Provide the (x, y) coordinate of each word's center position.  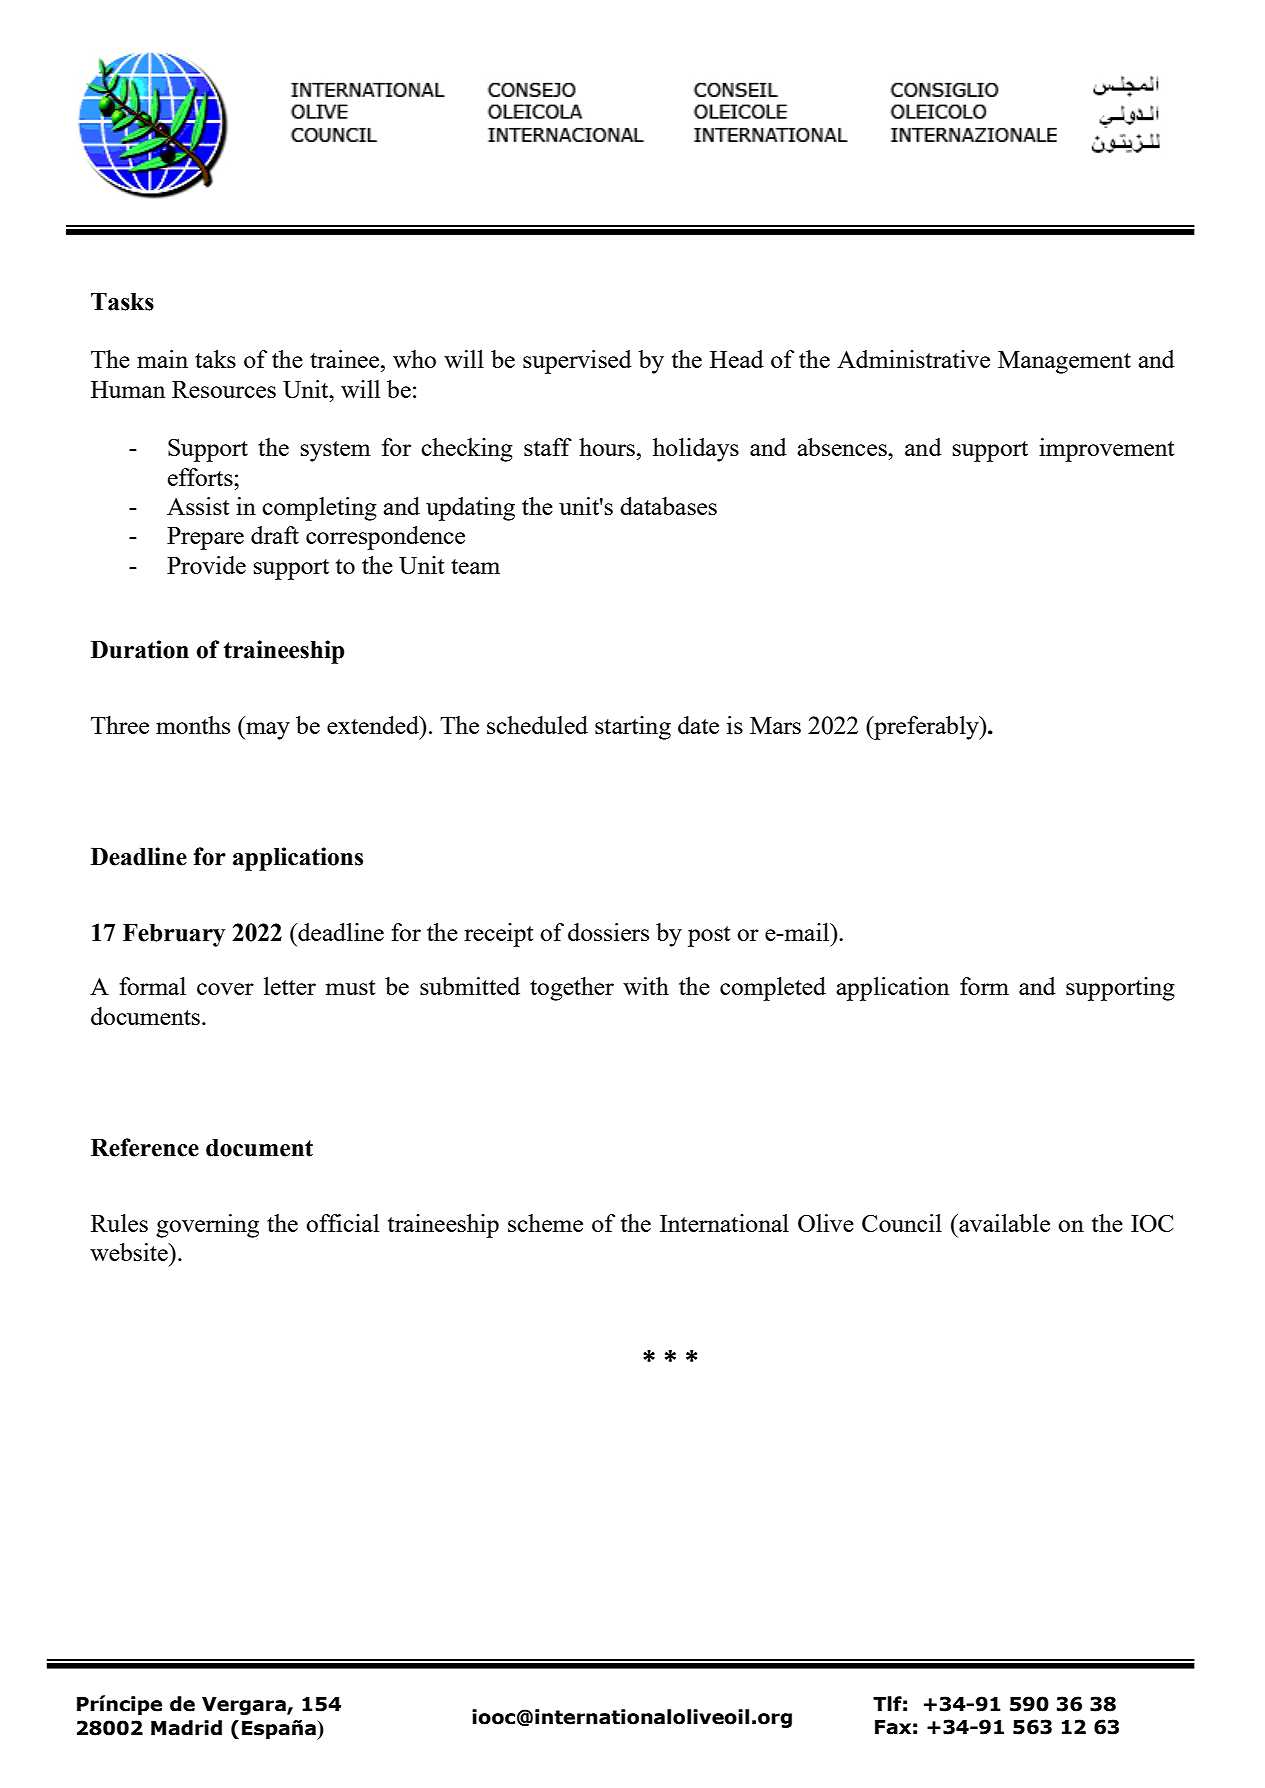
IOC (1152, 1223)
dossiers (608, 932)
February (174, 935)
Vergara (245, 1706)
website (130, 1252)
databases (668, 506)
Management (1064, 362)
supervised (577, 362)
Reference (145, 1147)
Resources (224, 389)
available (1003, 1223)
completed (773, 989)
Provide (206, 565)
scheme (545, 1223)
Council (902, 1223)
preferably (926, 728)
